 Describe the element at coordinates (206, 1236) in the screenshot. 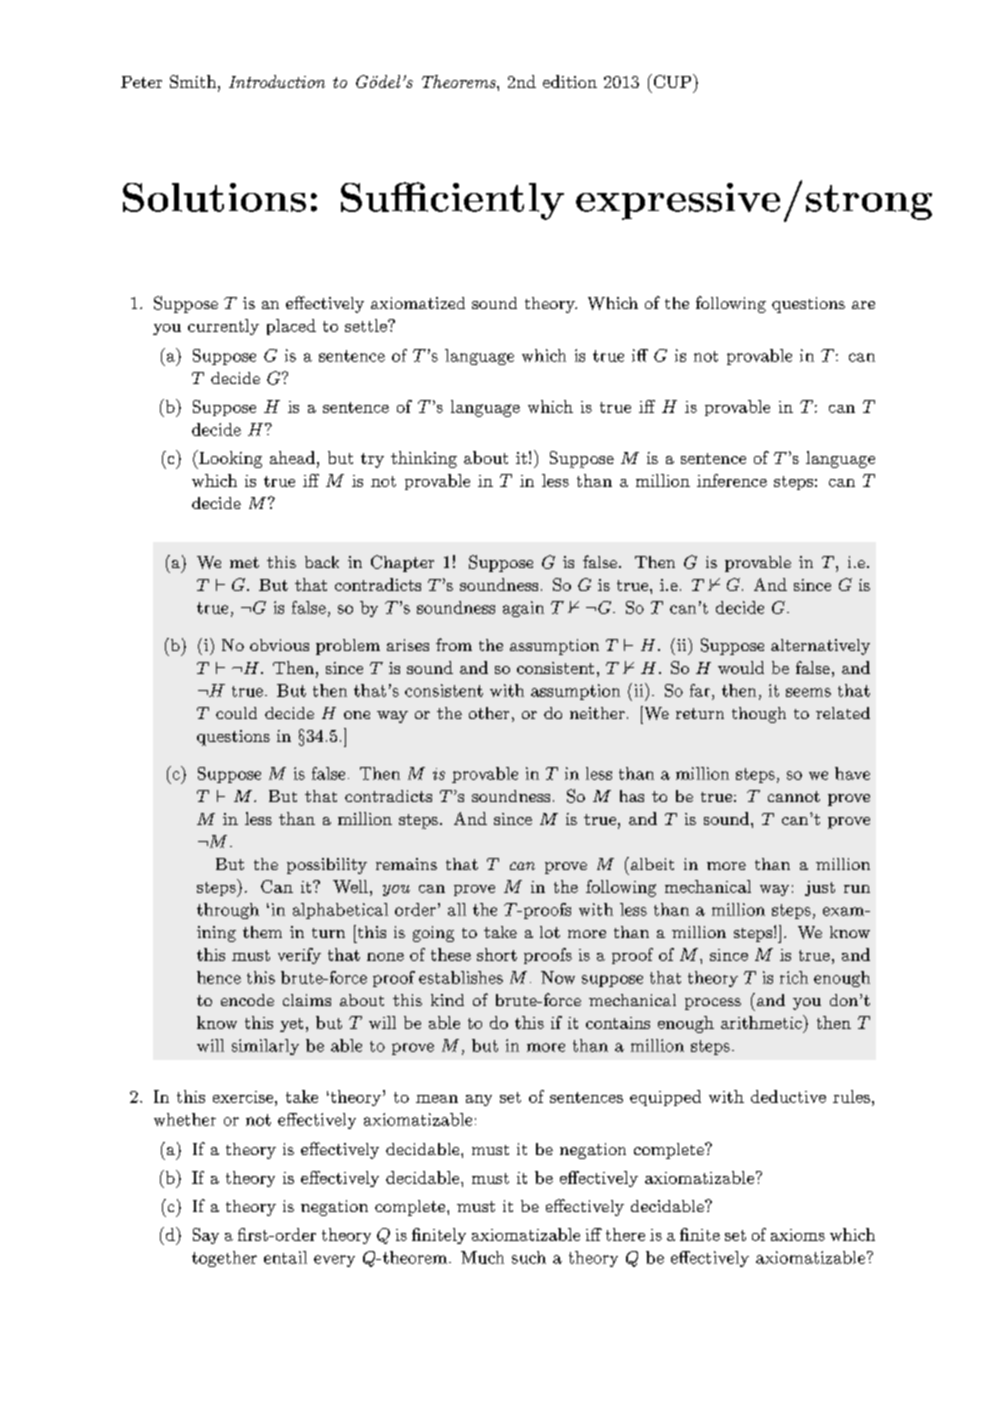

I see `Say` at that location.
